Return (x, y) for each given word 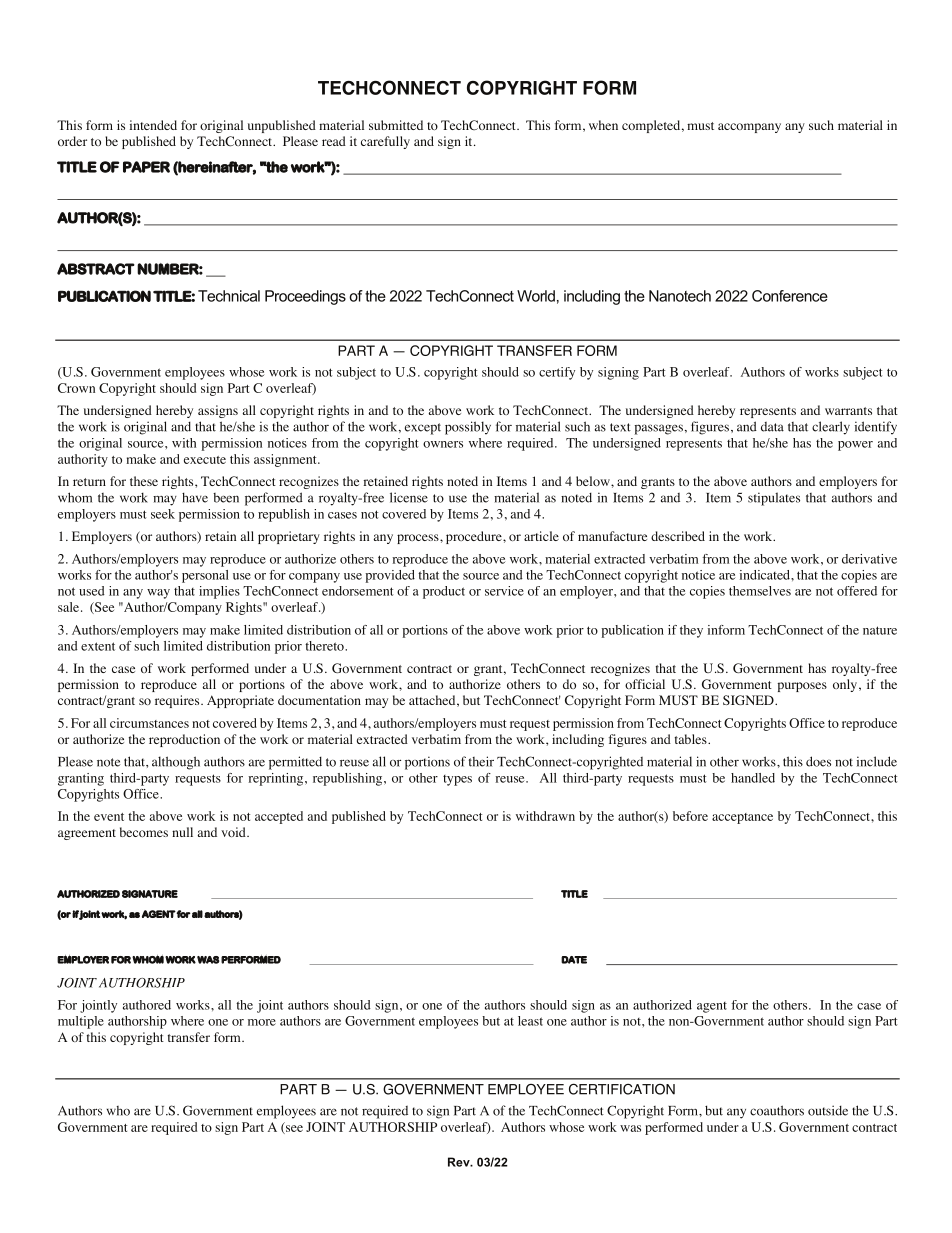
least (530, 1021)
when (603, 125)
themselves (760, 591)
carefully (385, 142)
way (158, 594)
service (504, 591)
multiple (81, 1022)
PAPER (146, 167)
